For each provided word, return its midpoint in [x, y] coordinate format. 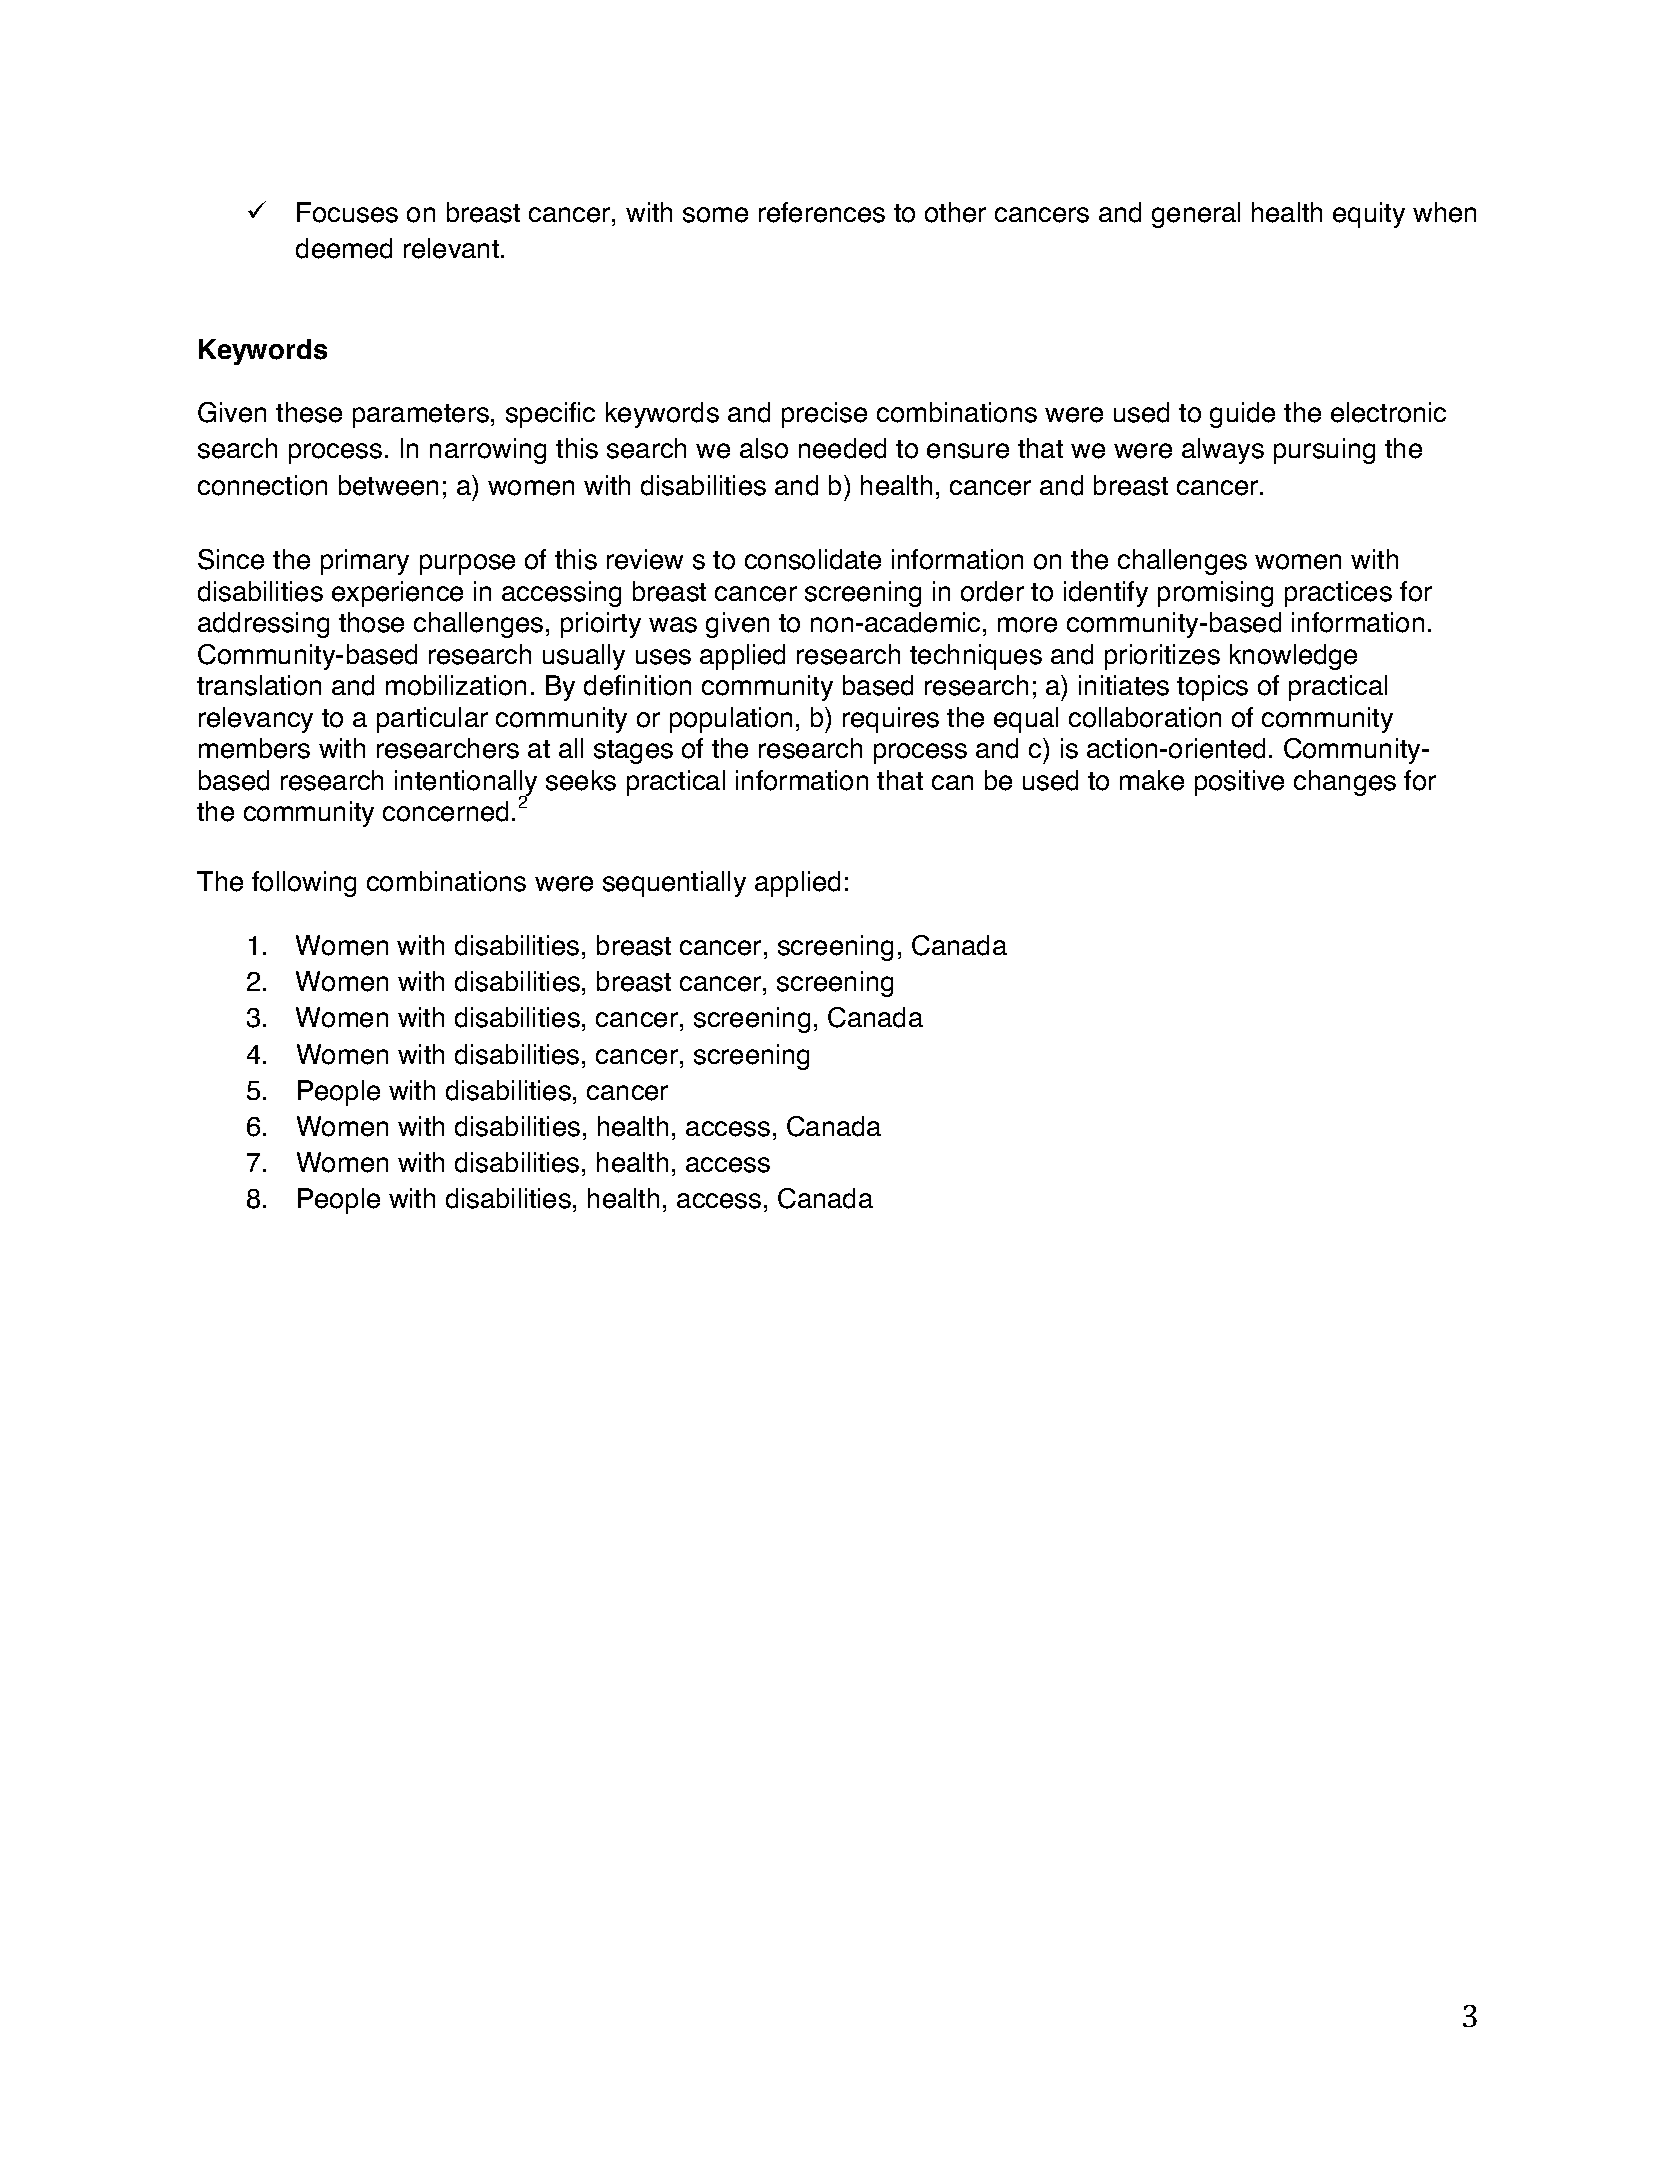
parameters [421, 416]
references [822, 212]
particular [432, 720]
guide [1242, 415]
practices [1338, 594]
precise [824, 415]
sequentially [674, 884]
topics [1212, 688]
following [304, 884]
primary [365, 562]
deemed [344, 248]
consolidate [813, 559]
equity [1369, 215]
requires [891, 720]
